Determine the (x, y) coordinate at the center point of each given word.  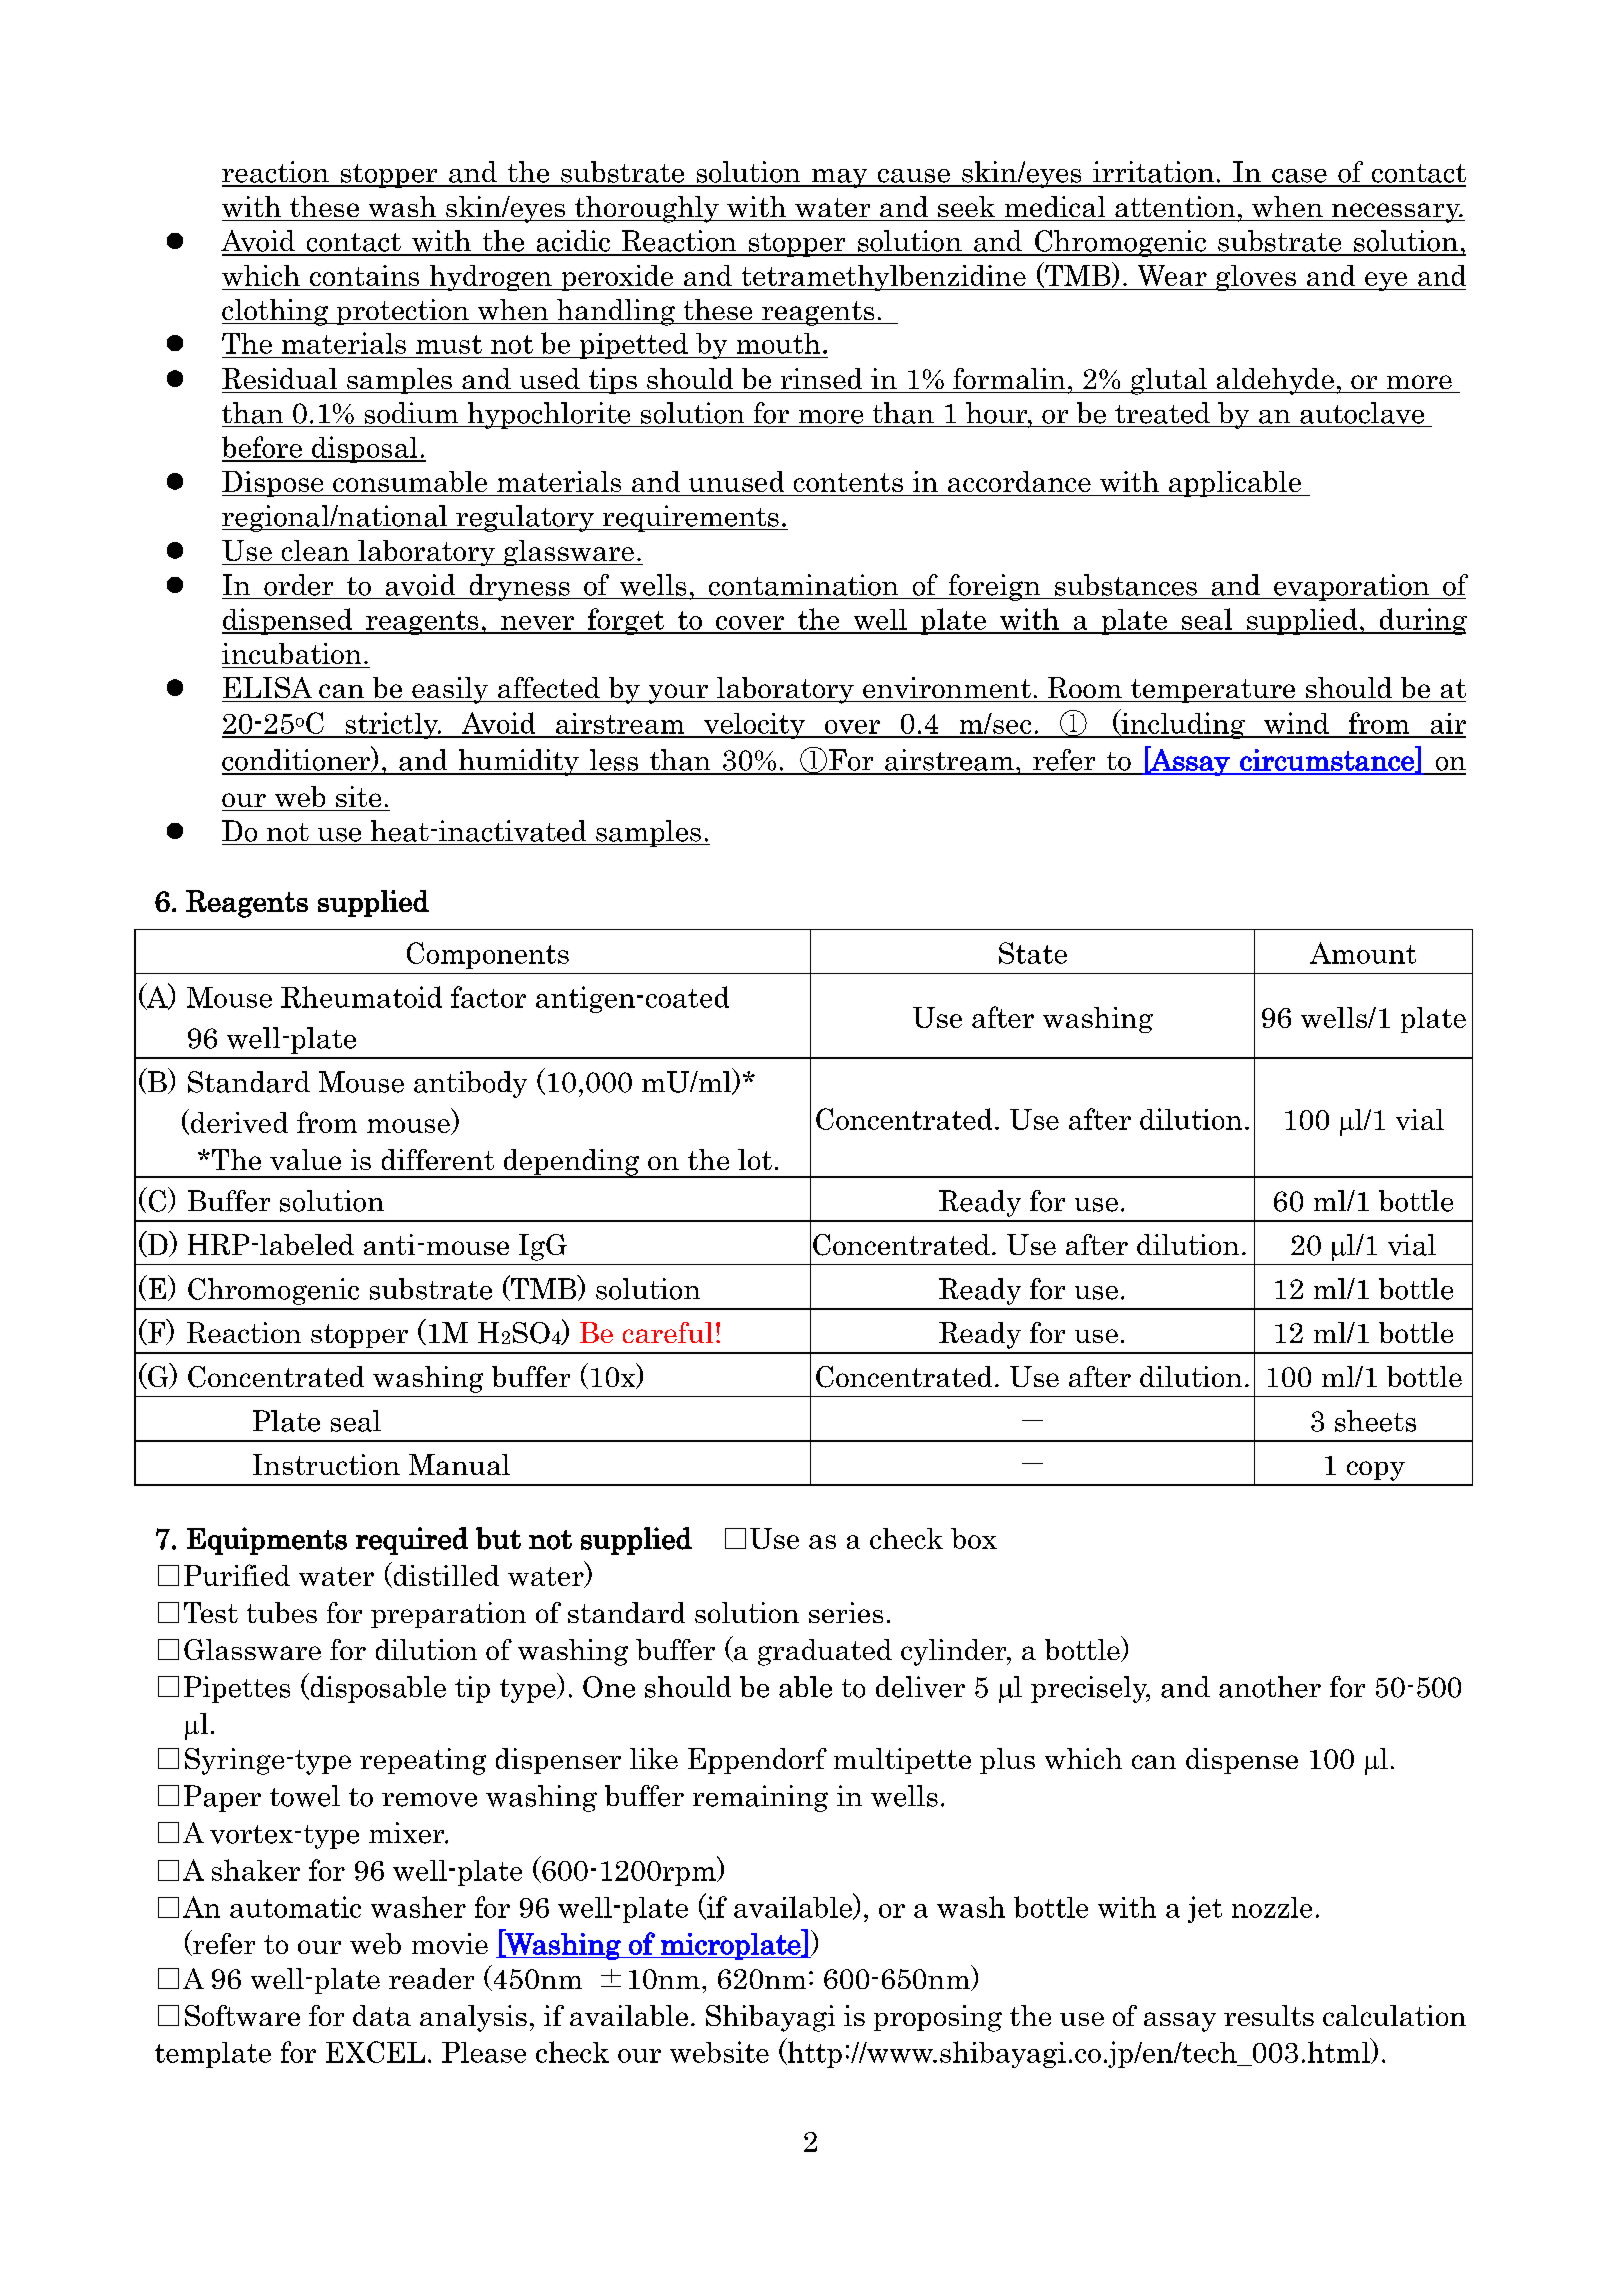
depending (571, 1163)
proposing (938, 2018)
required (412, 1541)
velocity (754, 726)
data (382, 2015)
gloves (1256, 278)
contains (364, 275)
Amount (1363, 953)
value (305, 1159)
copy (1376, 1471)
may (840, 178)
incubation (291, 653)
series (846, 1612)
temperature (1213, 691)
